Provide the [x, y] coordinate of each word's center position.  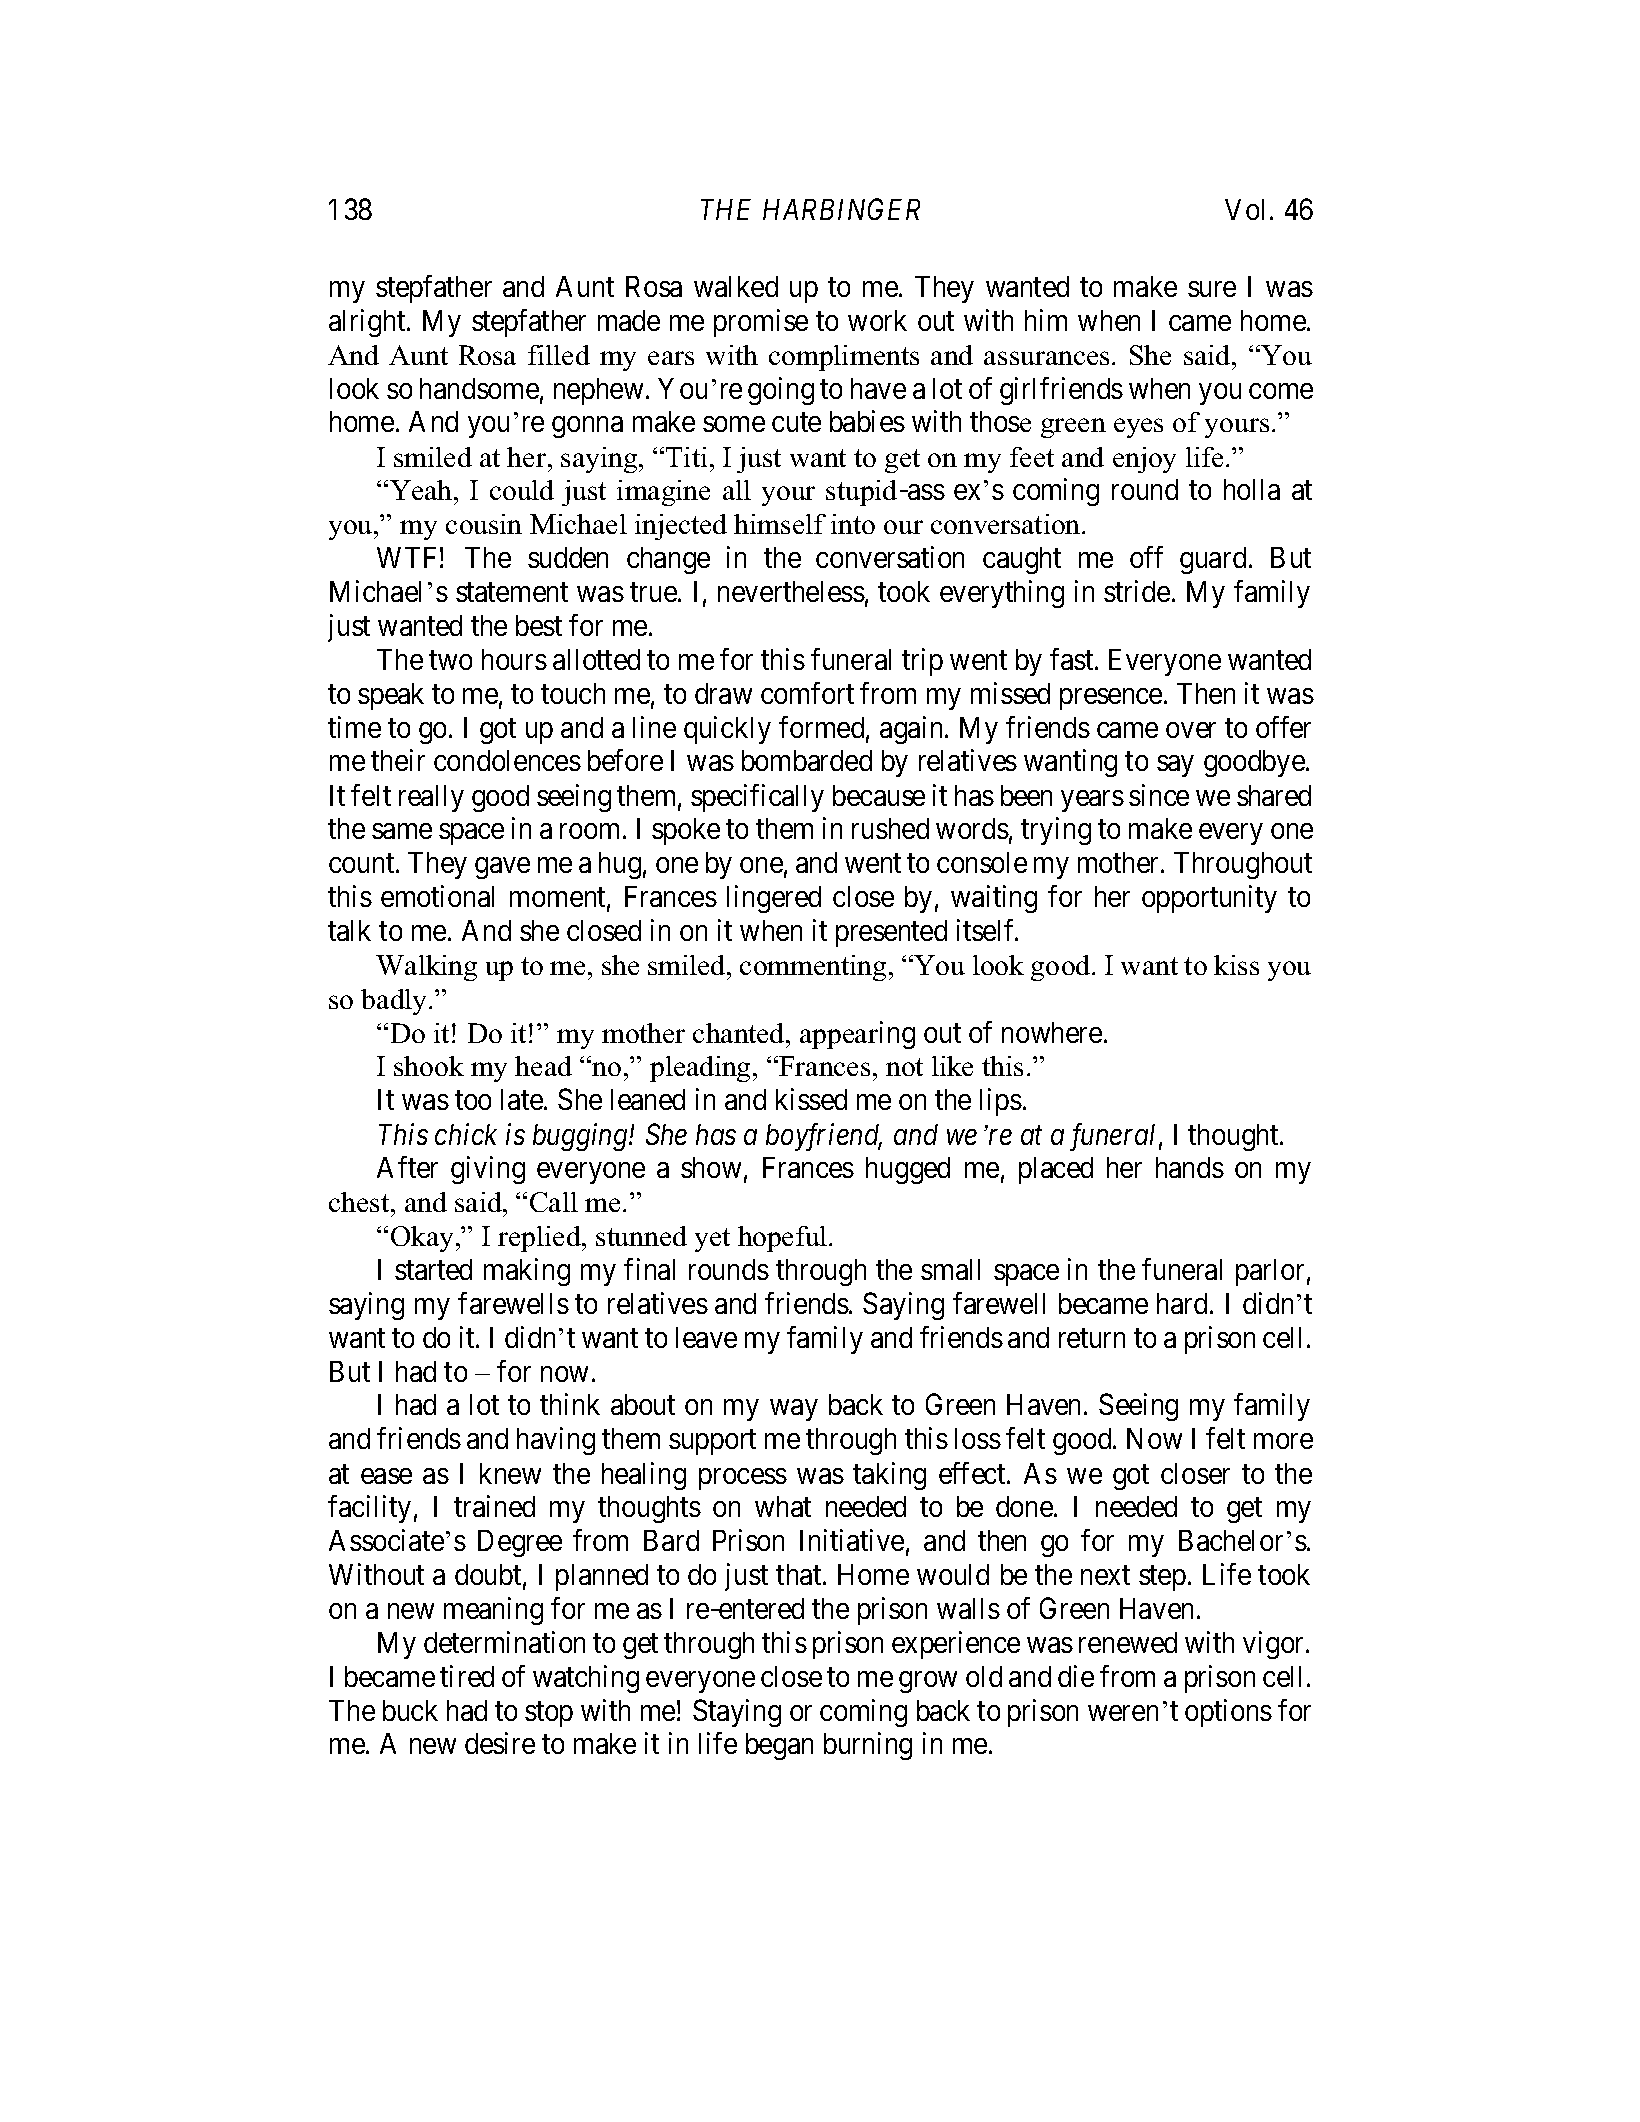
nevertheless [791, 591]
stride [1137, 591]
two [450, 660]
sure [1212, 289]
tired [467, 1676]
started [433, 1269]
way [793, 1410]
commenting [813, 968]
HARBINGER [841, 209]
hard [1184, 1303]
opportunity [1209, 899]
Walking [426, 968]
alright [368, 323]
